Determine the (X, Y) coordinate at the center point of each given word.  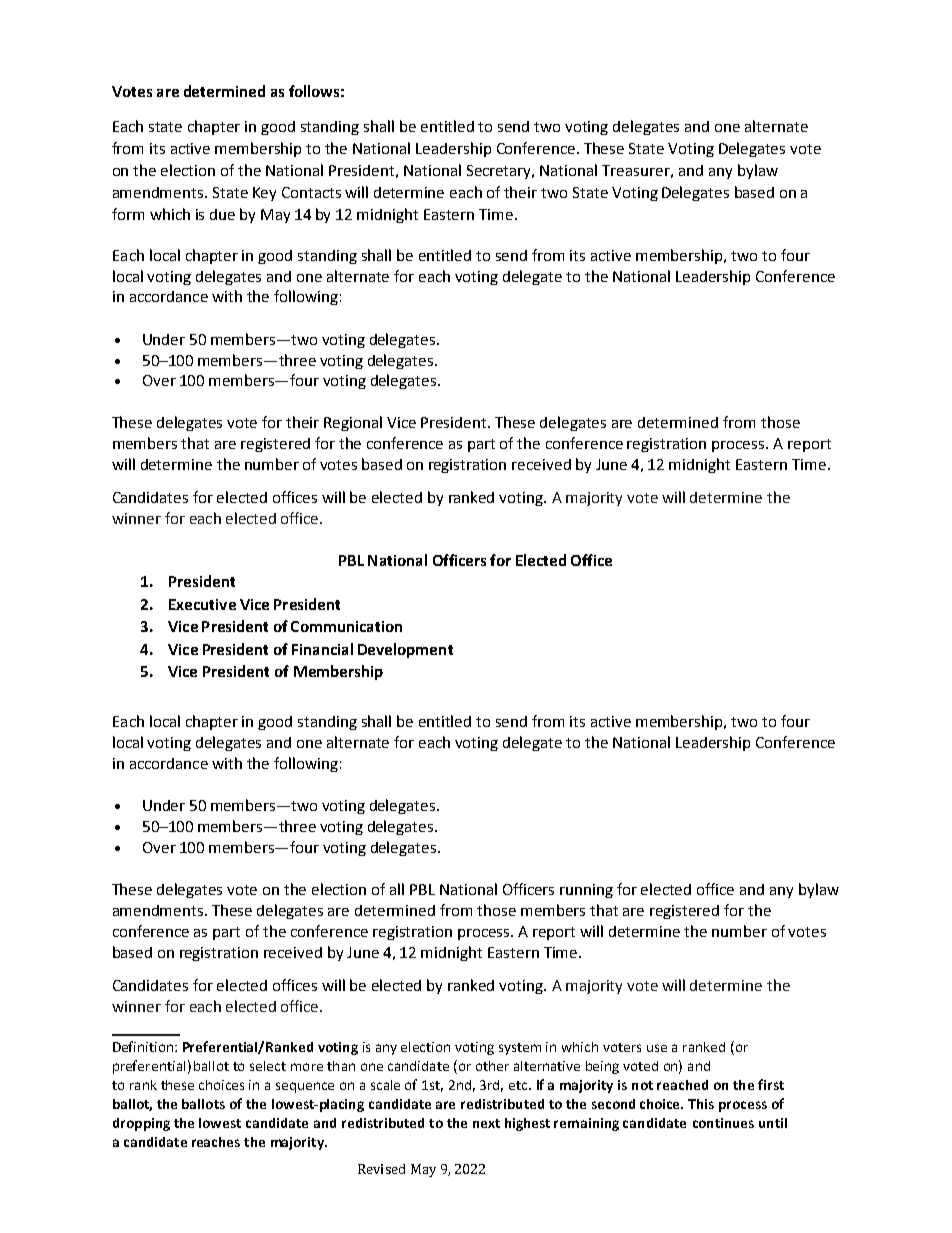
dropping (141, 1124)
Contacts (311, 192)
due (222, 214)
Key (264, 194)
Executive (202, 604)
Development (405, 650)
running (586, 891)
